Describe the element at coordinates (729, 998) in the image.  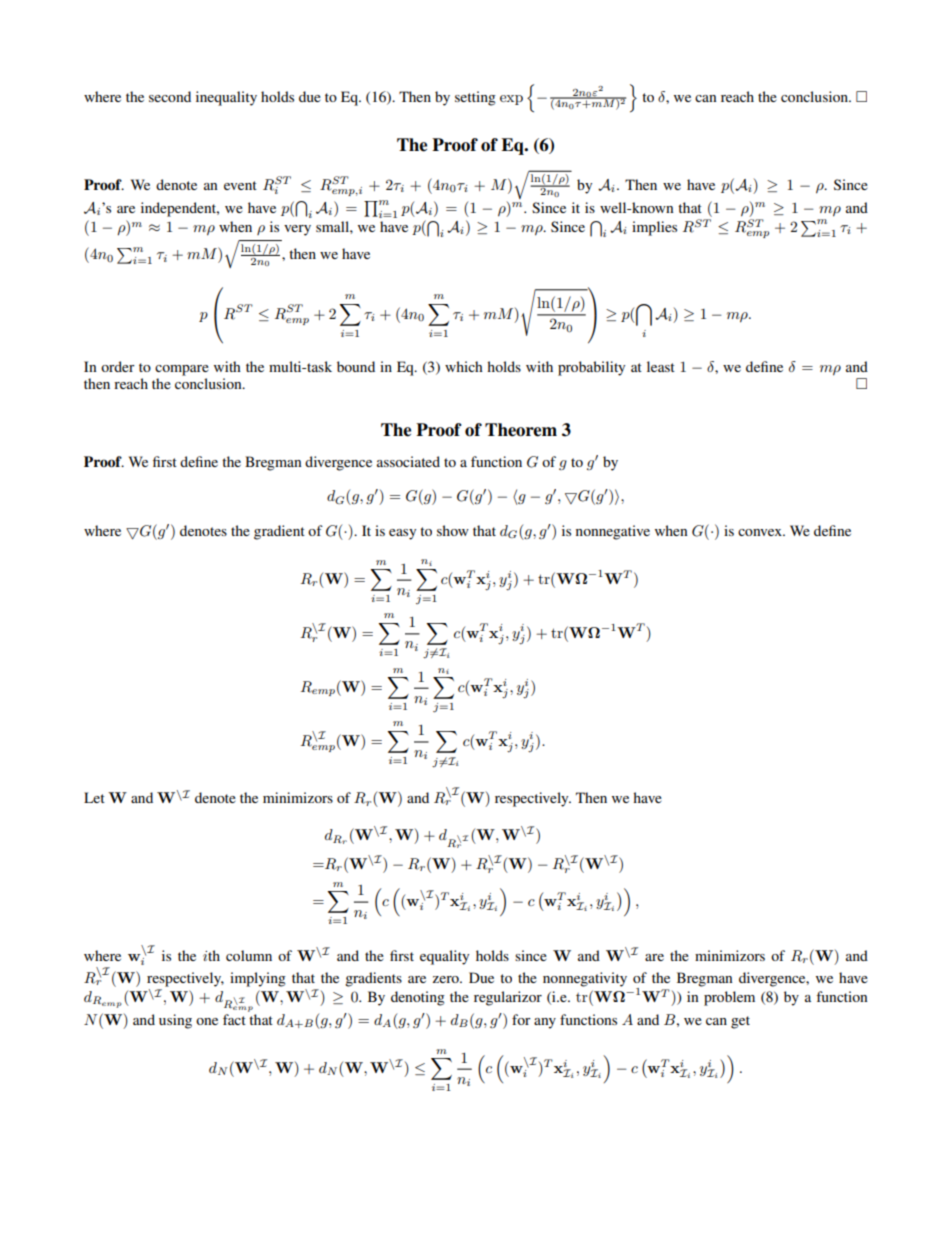
I see `problem` at that location.
